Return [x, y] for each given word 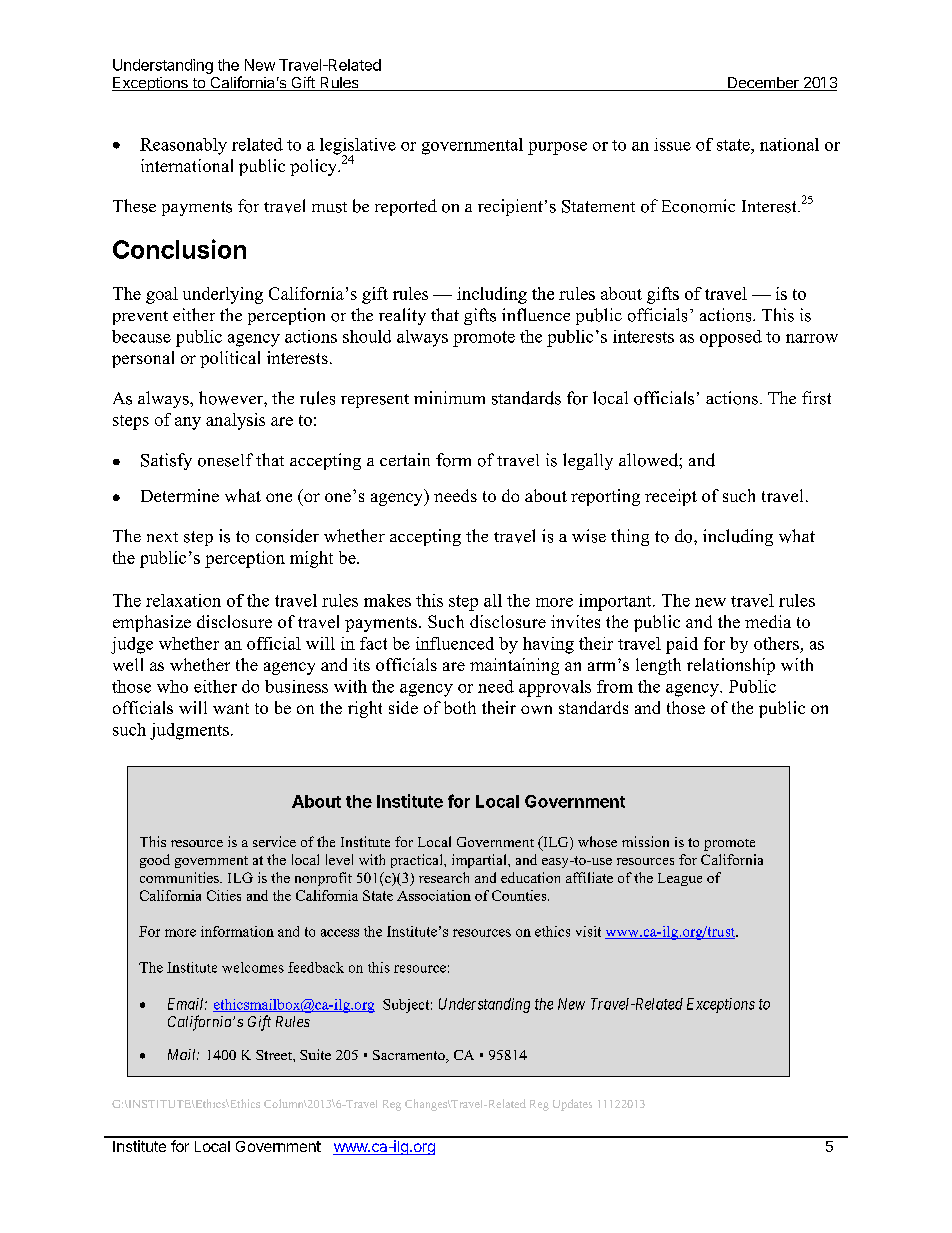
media [768, 621]
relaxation [183, 600]
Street [275, 1055]
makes [387, 600]
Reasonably [183, 146]
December [763, 84]
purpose [557, 148]
